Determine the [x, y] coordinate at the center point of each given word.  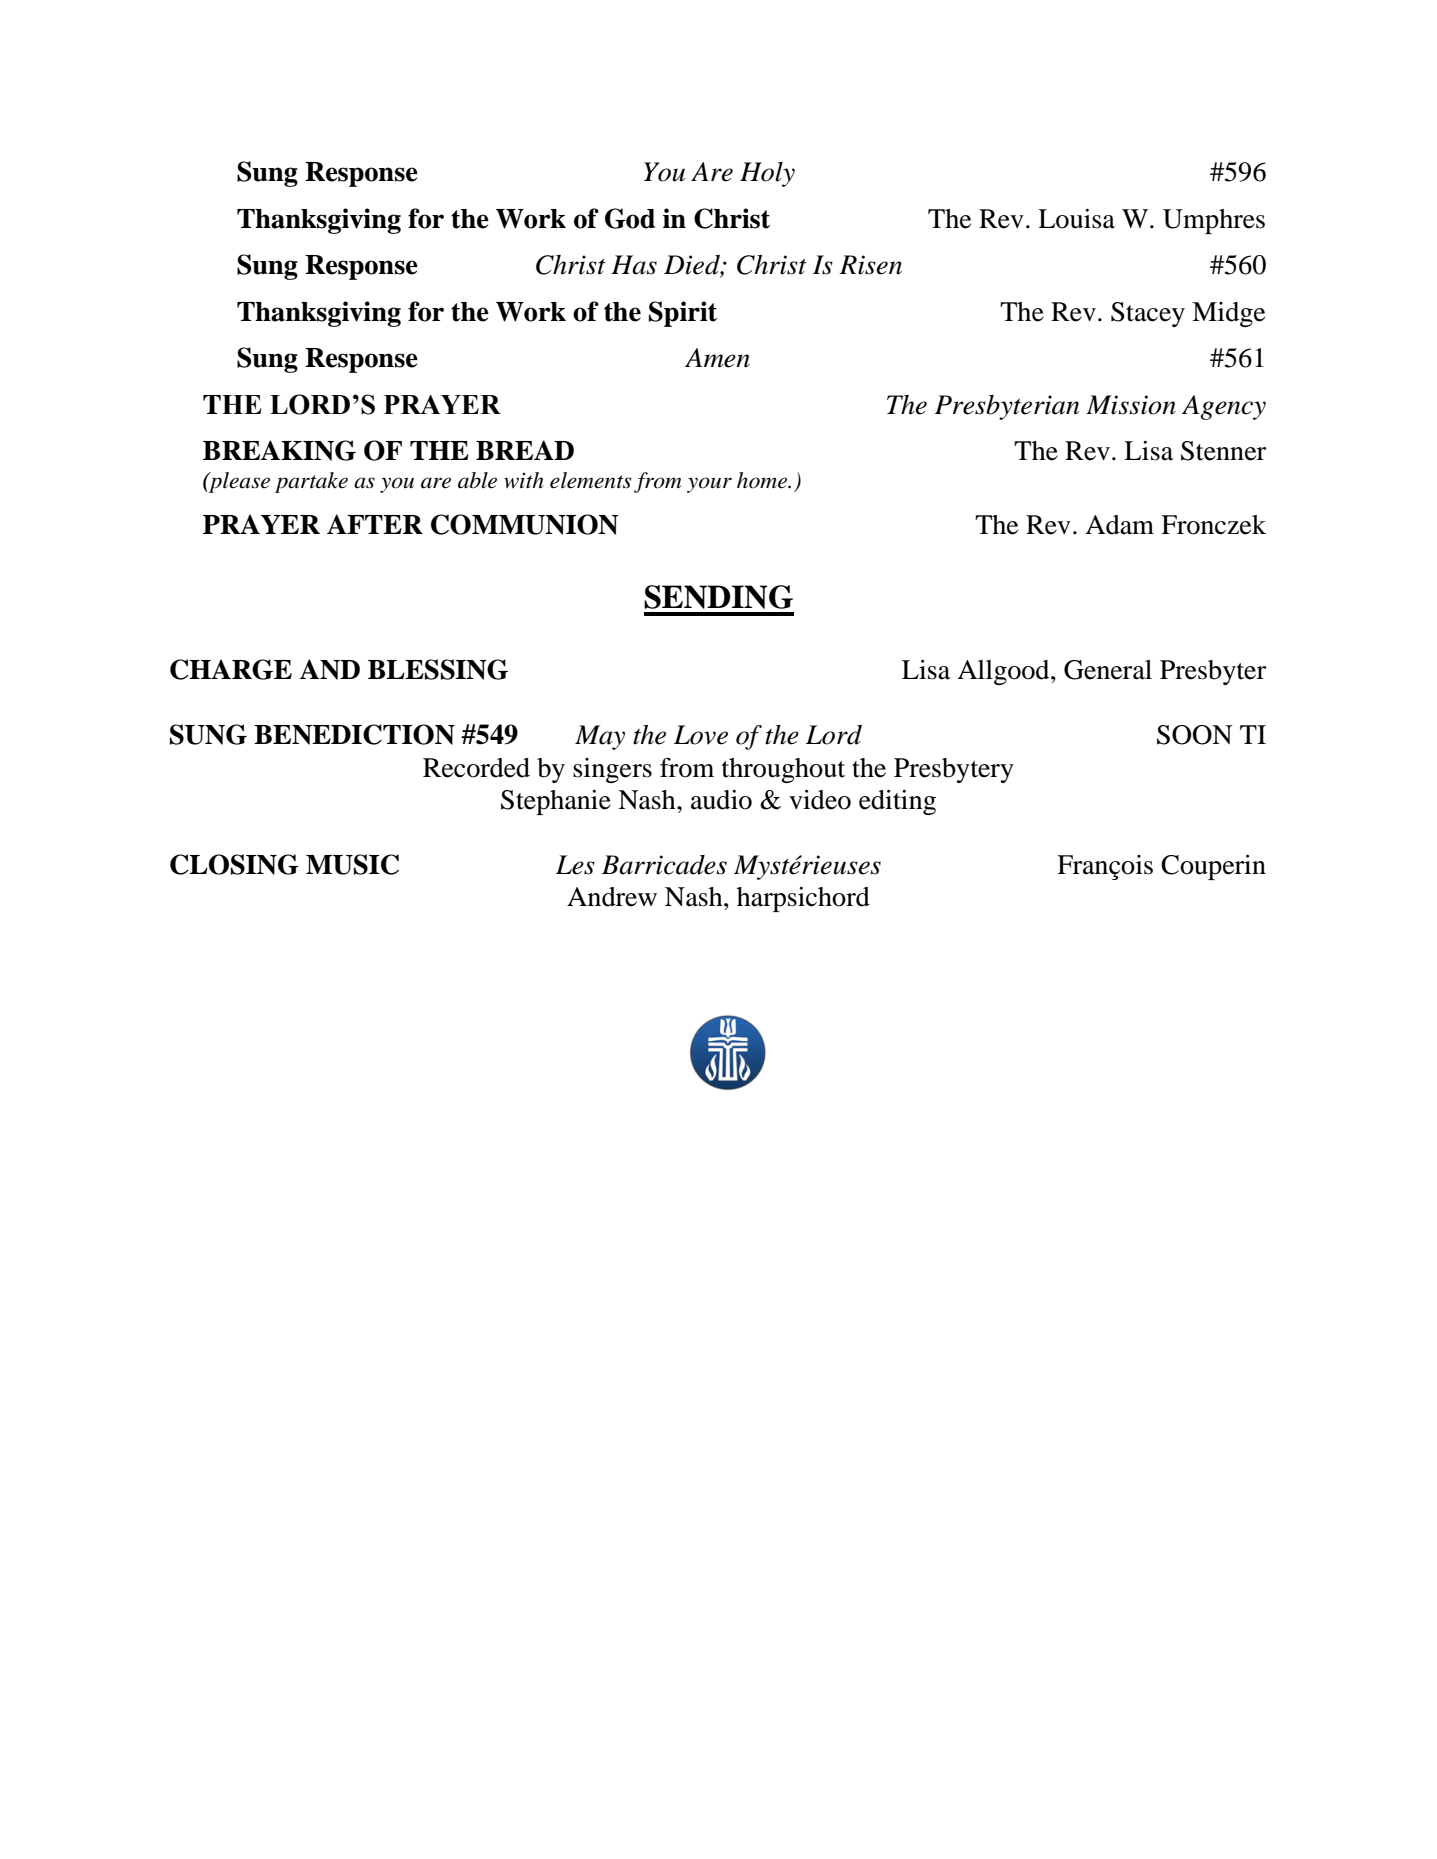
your [709, 485]
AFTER [375, 524]
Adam [1119, 525]
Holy [767, 174]
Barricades [664, 865]
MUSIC [352, 864]
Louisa [1076, 219]
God [630, 218]
